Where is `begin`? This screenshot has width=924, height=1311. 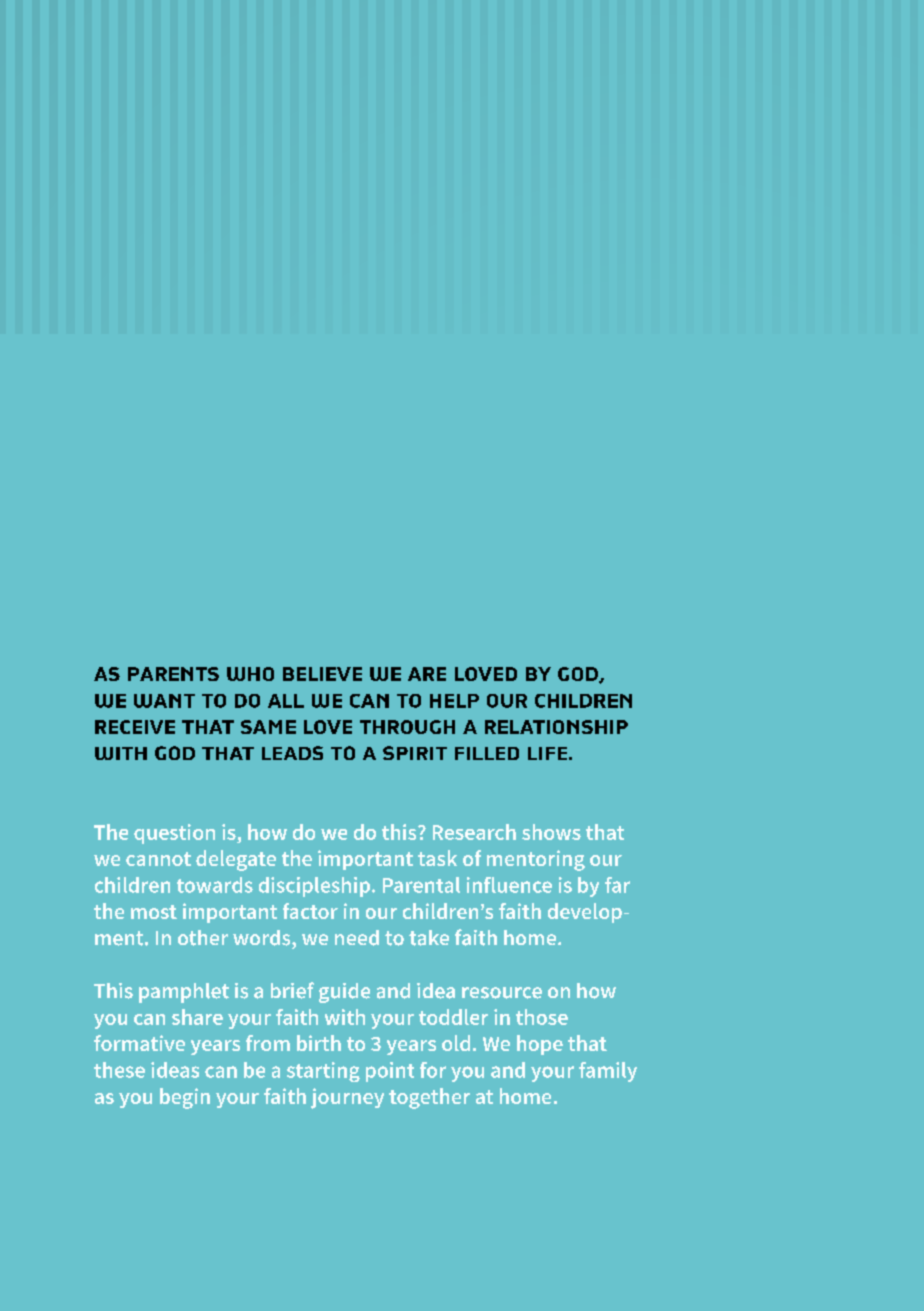 begin is located at coordinates (185, 1098).
